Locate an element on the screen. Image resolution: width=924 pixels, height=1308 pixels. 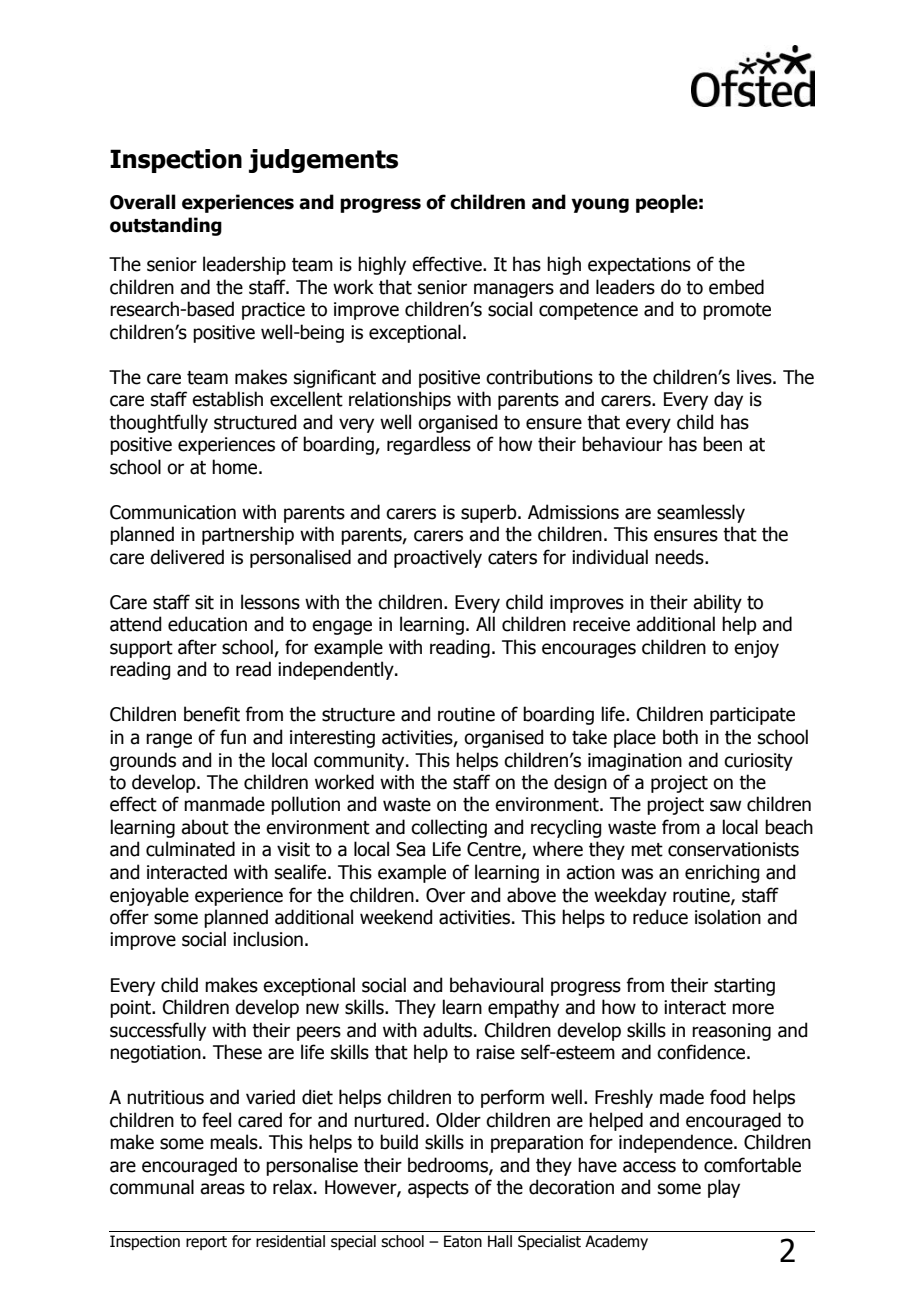
managers is located at coordinates (514, 290).
